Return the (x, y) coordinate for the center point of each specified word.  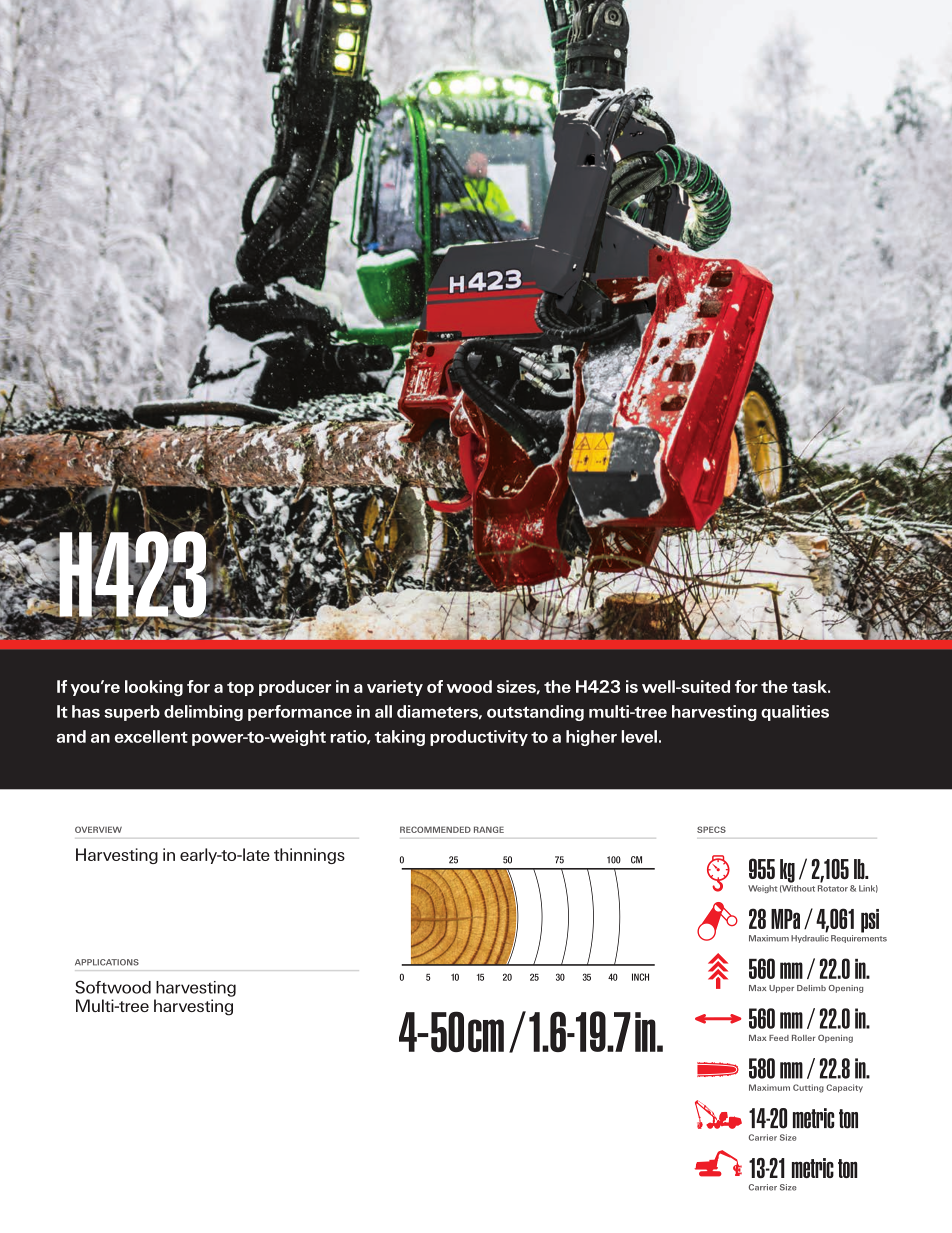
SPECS (711, 829)
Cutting (808, 1088)
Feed (779, 1038)
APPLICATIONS (107, 962)
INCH (640, 977)
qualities (795, 713)
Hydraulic (810, 939)
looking (154, 688)
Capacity (844, 1088)
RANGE (489, 829)
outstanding (535, 713)
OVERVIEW (98, 829)
